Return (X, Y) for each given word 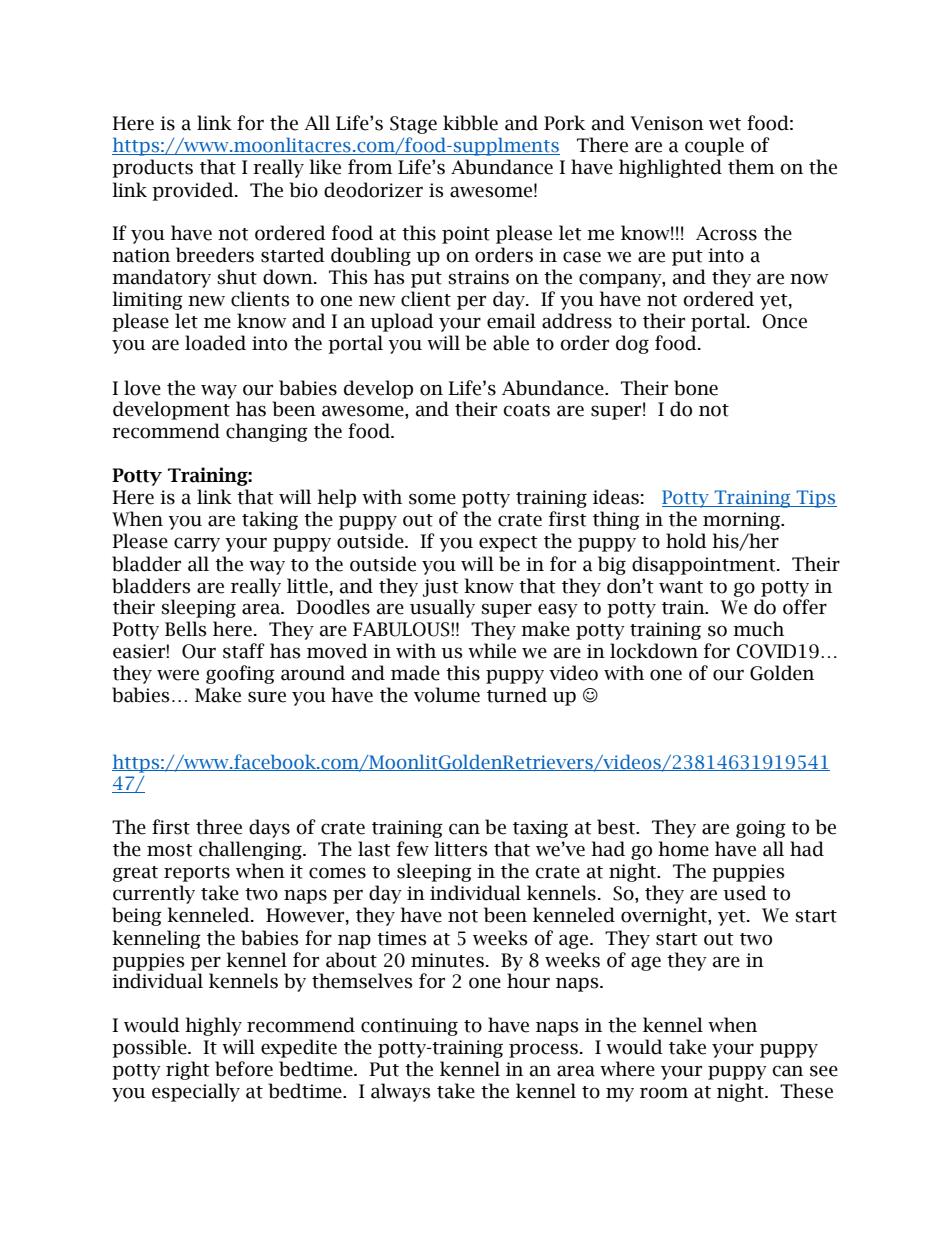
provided (194, 191)
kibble (470, 123)
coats (527, 410)
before (244, 1069)
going (761, 829)
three (219, 827)
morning (743, 521)
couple (714, 146)
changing (267, 432)
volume (447, 695)
